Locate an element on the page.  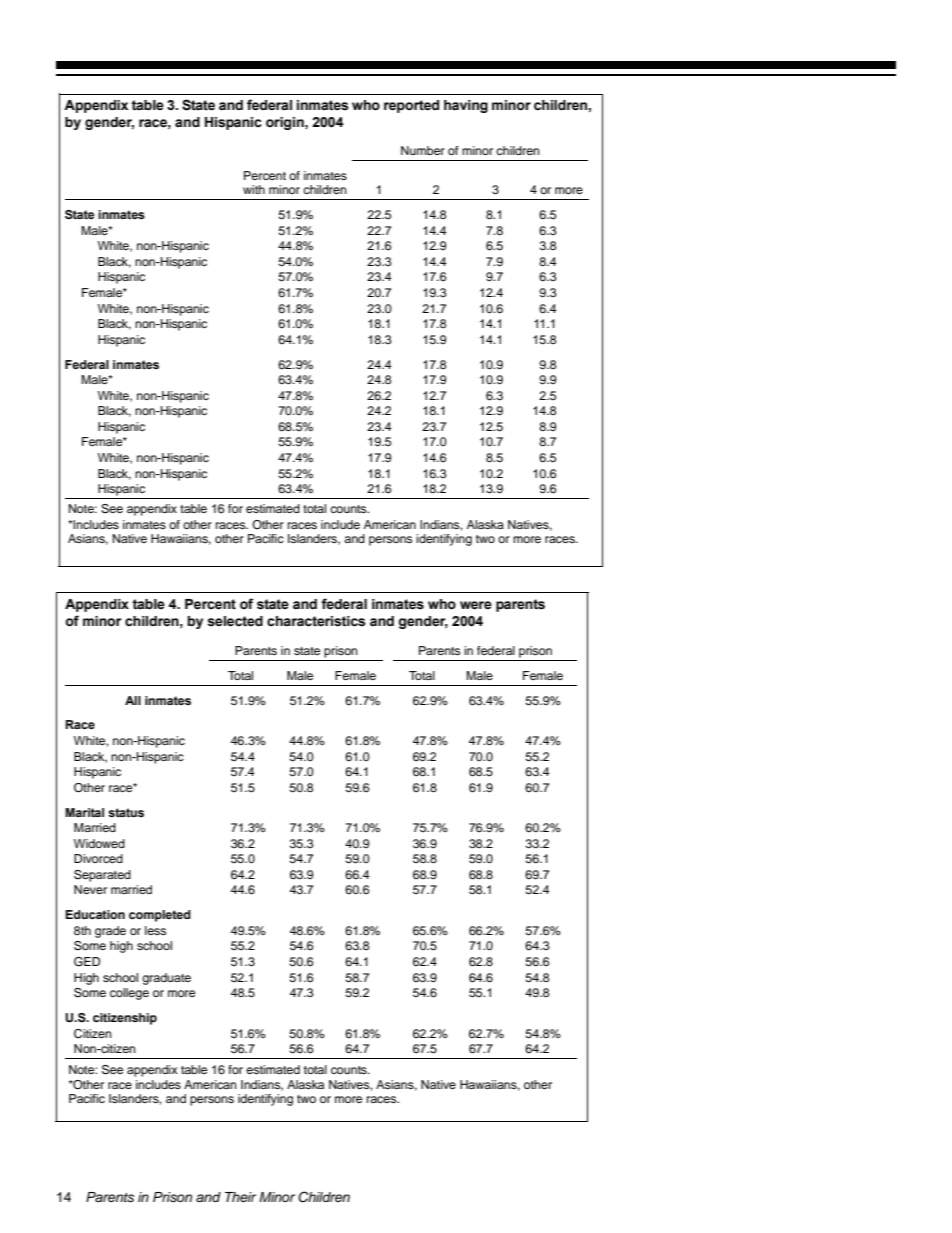
with is located at coordinates (254, 189).
